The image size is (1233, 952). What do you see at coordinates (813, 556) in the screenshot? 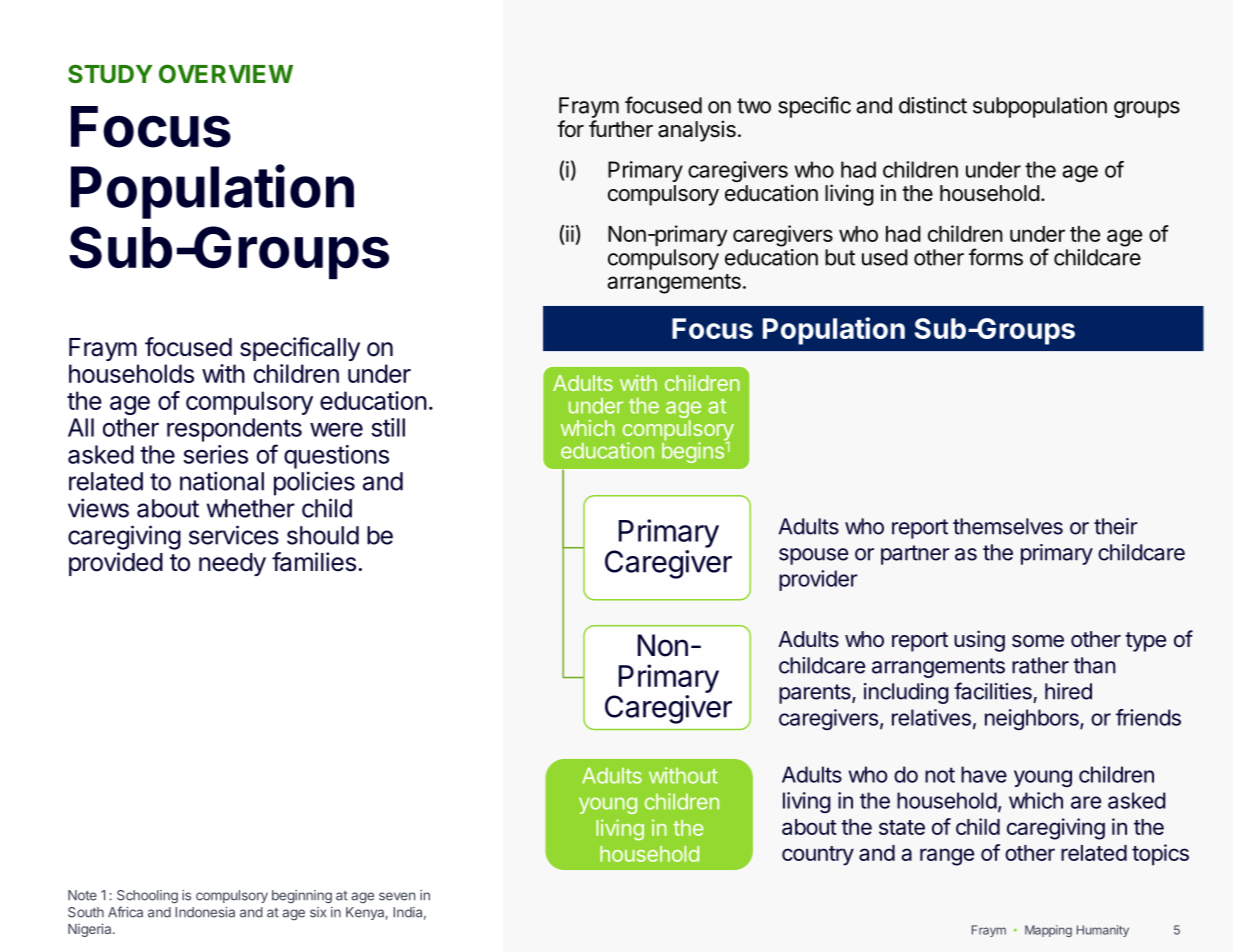
I see `spouse` at bounding box center [813, 556].
